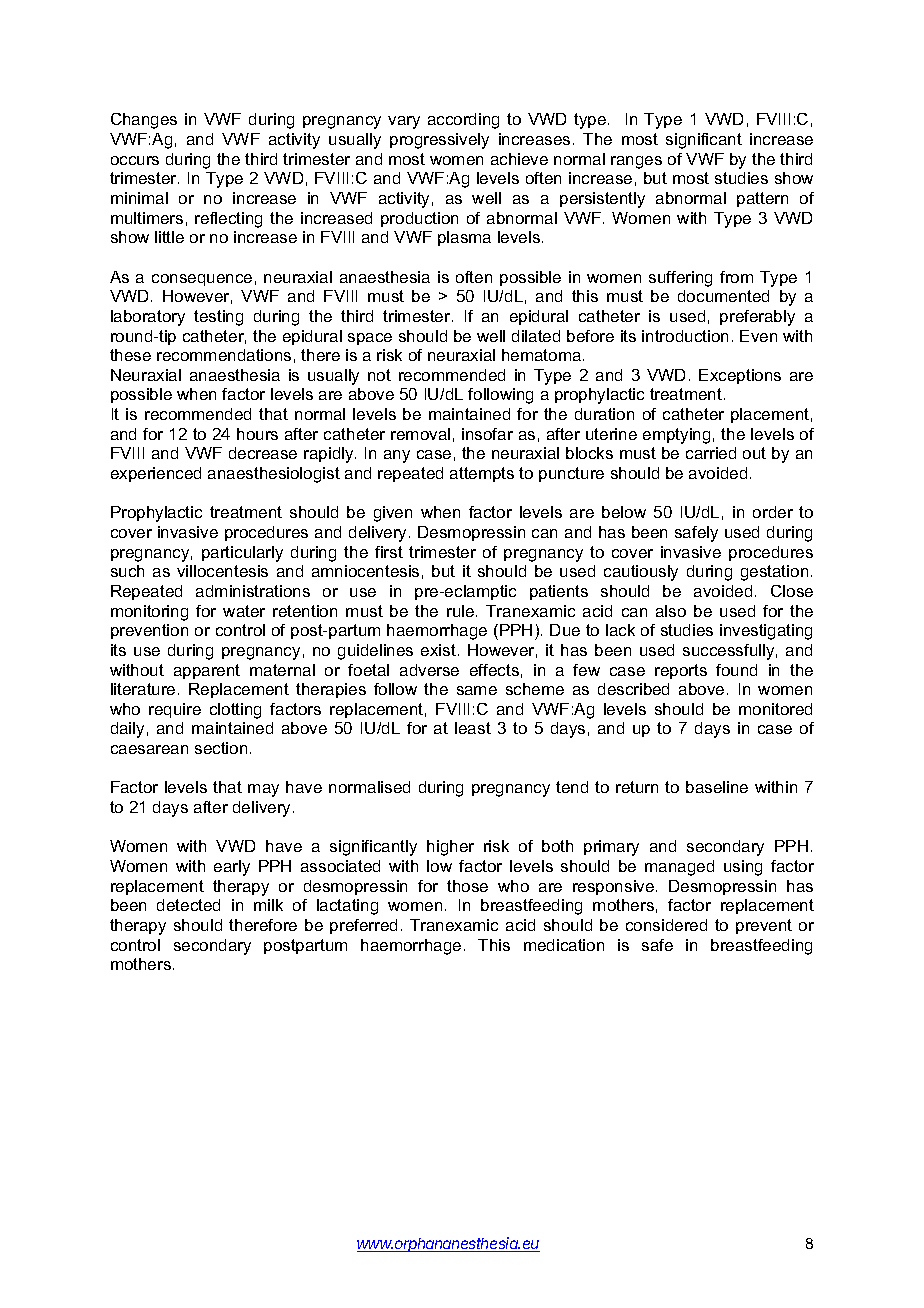 Image resolution: width=924 pixels, height=1308 pixels. I want to click on detected, so click(188, 905).
